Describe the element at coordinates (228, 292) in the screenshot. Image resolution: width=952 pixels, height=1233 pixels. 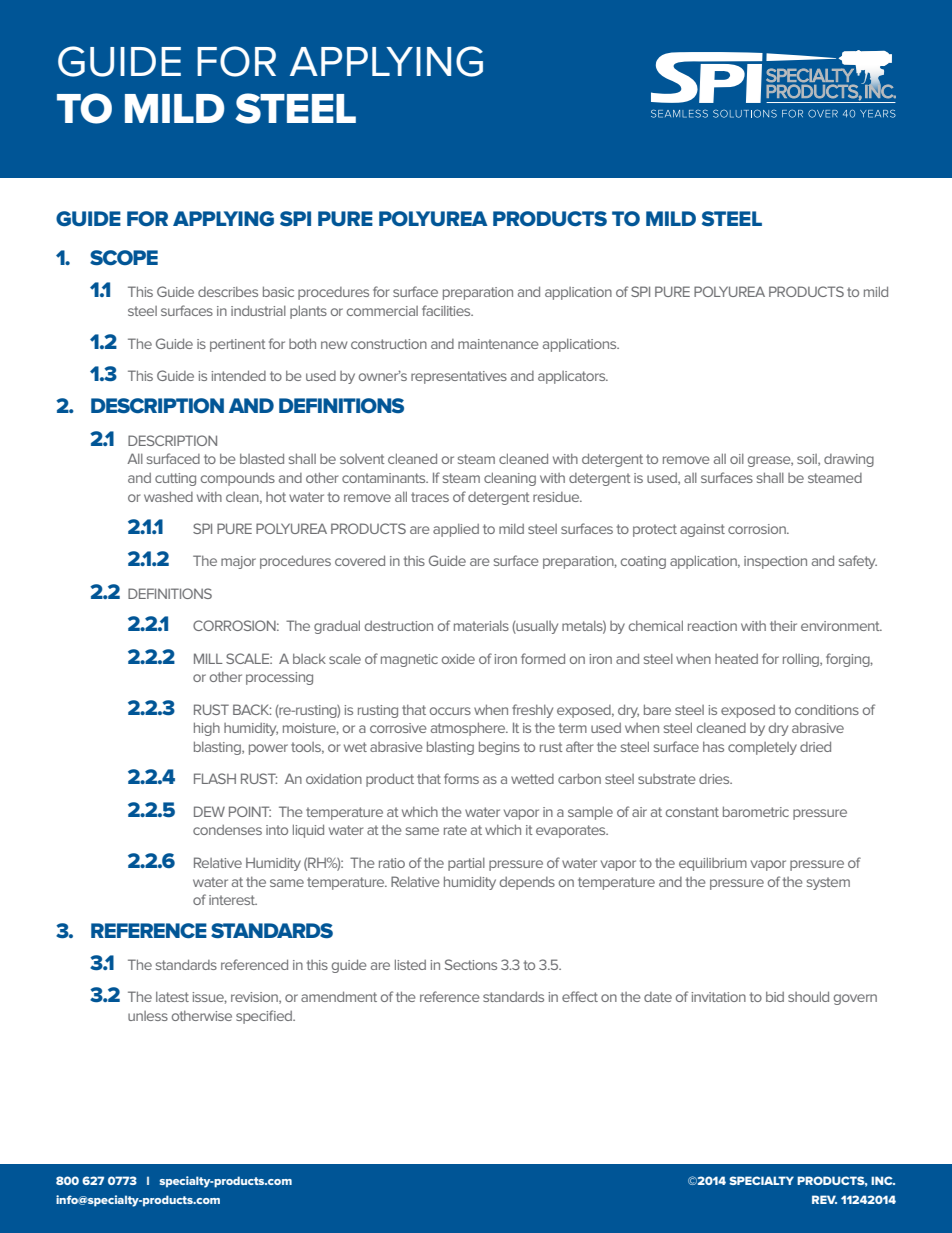
I see `describes` at that location.
